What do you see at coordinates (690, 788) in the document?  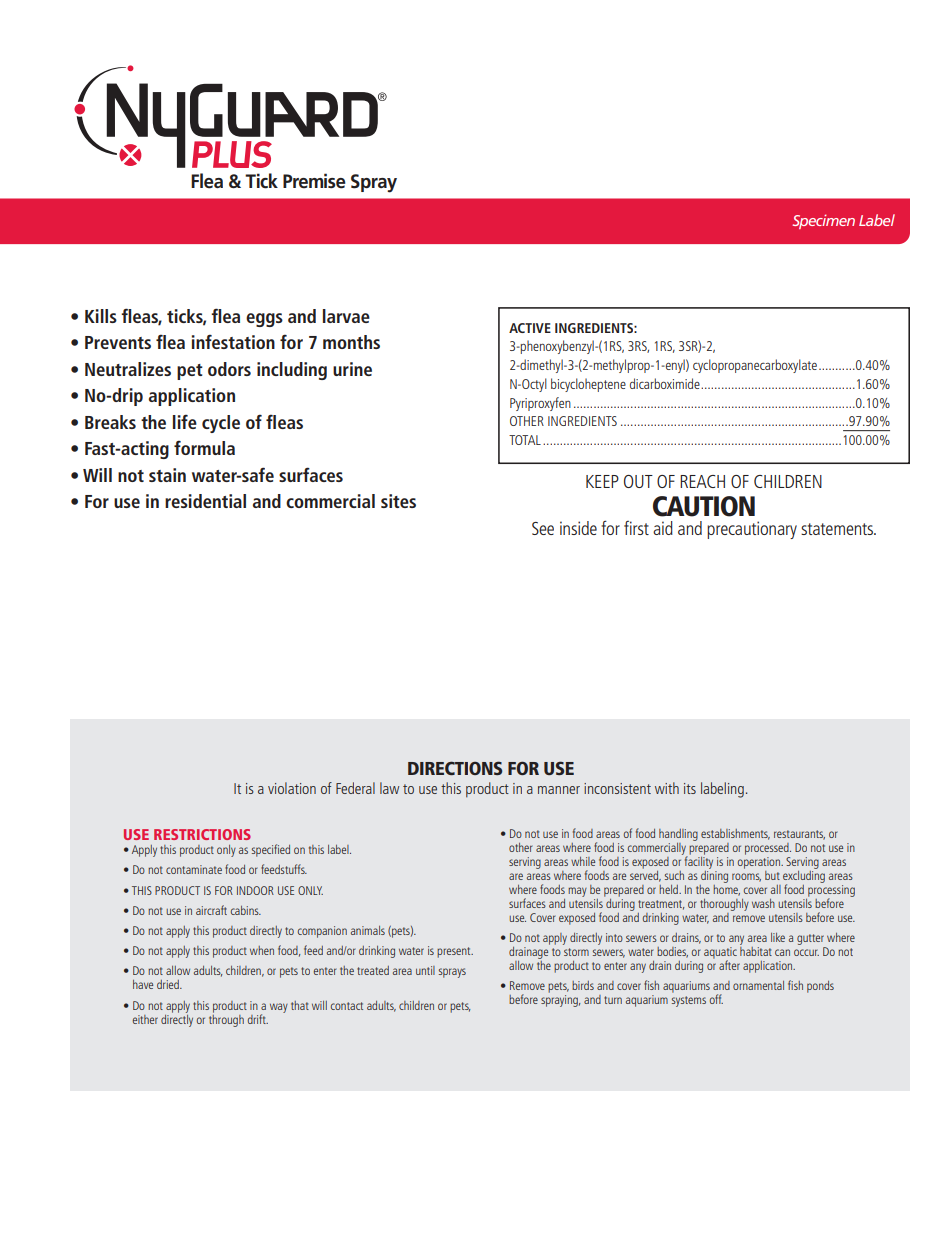 I see `its` at bounding box center [690, 788].
